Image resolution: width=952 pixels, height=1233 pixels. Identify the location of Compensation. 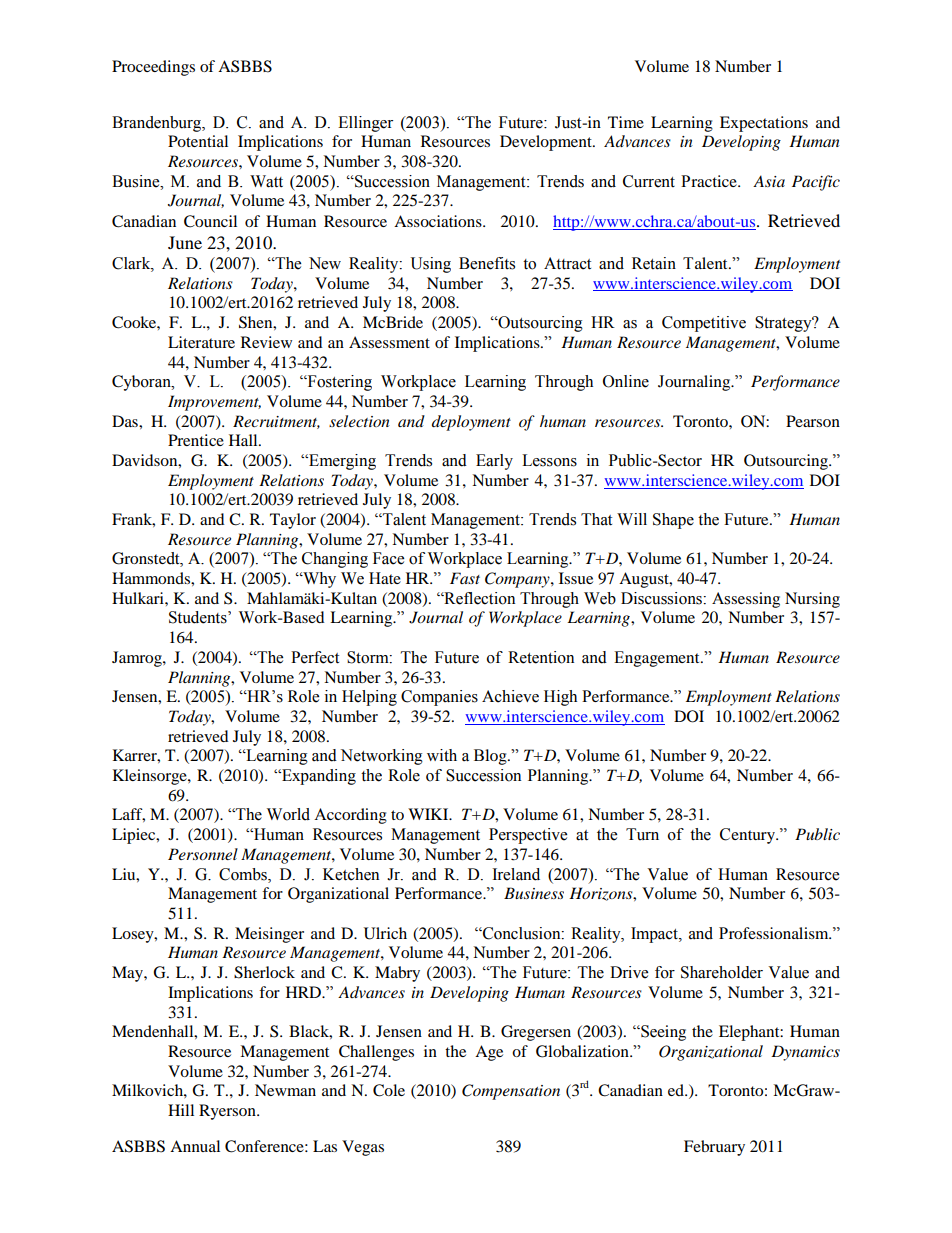
(511, 1092).
